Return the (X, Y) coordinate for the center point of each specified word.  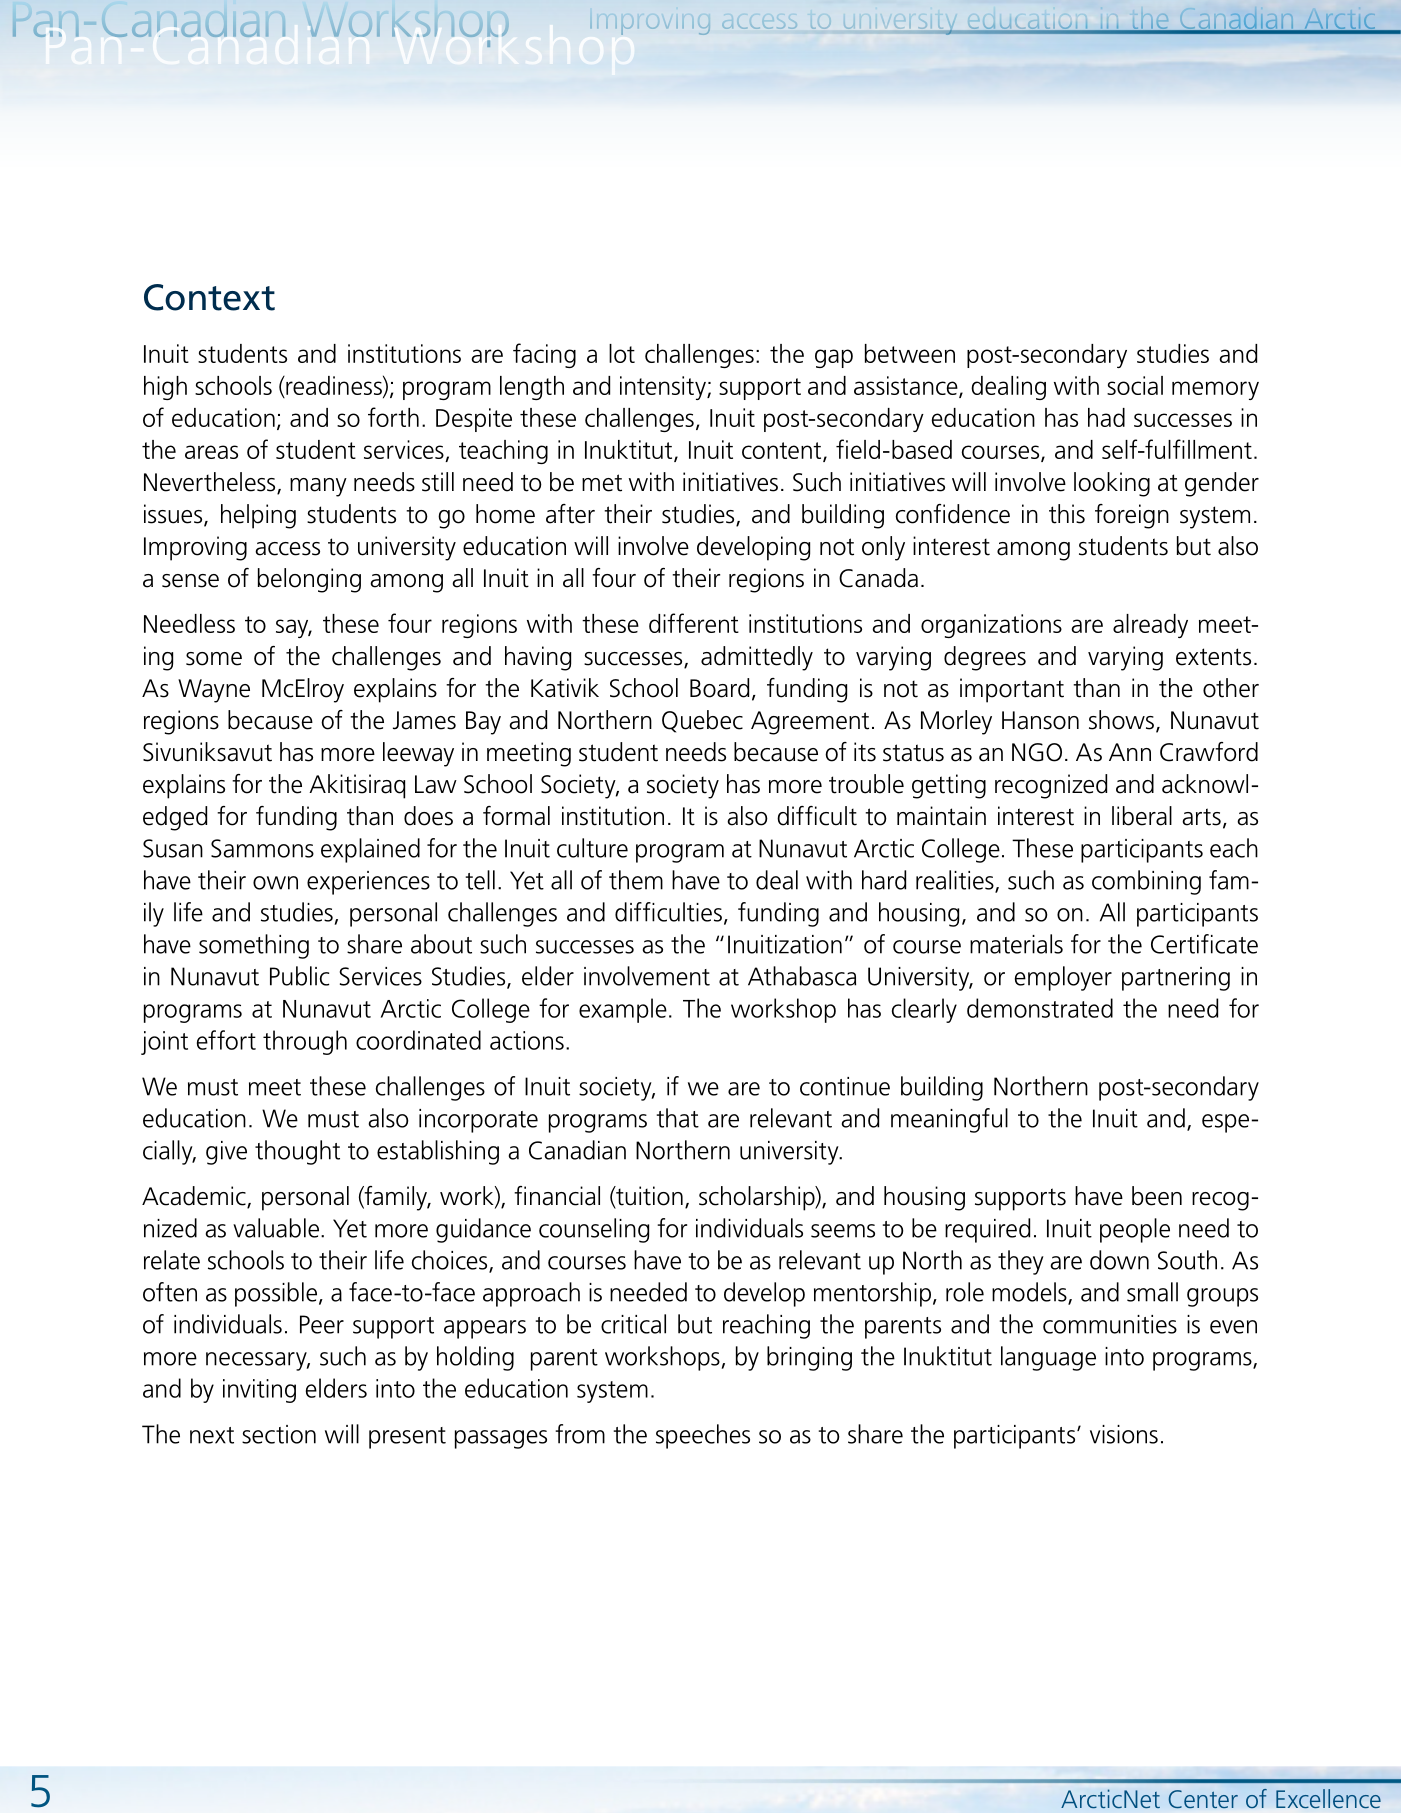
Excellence (1328, 1798)
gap (834, 358)
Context (209, 297)
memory (1215, 390)
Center (1203, 1799)
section (279, 1434)
